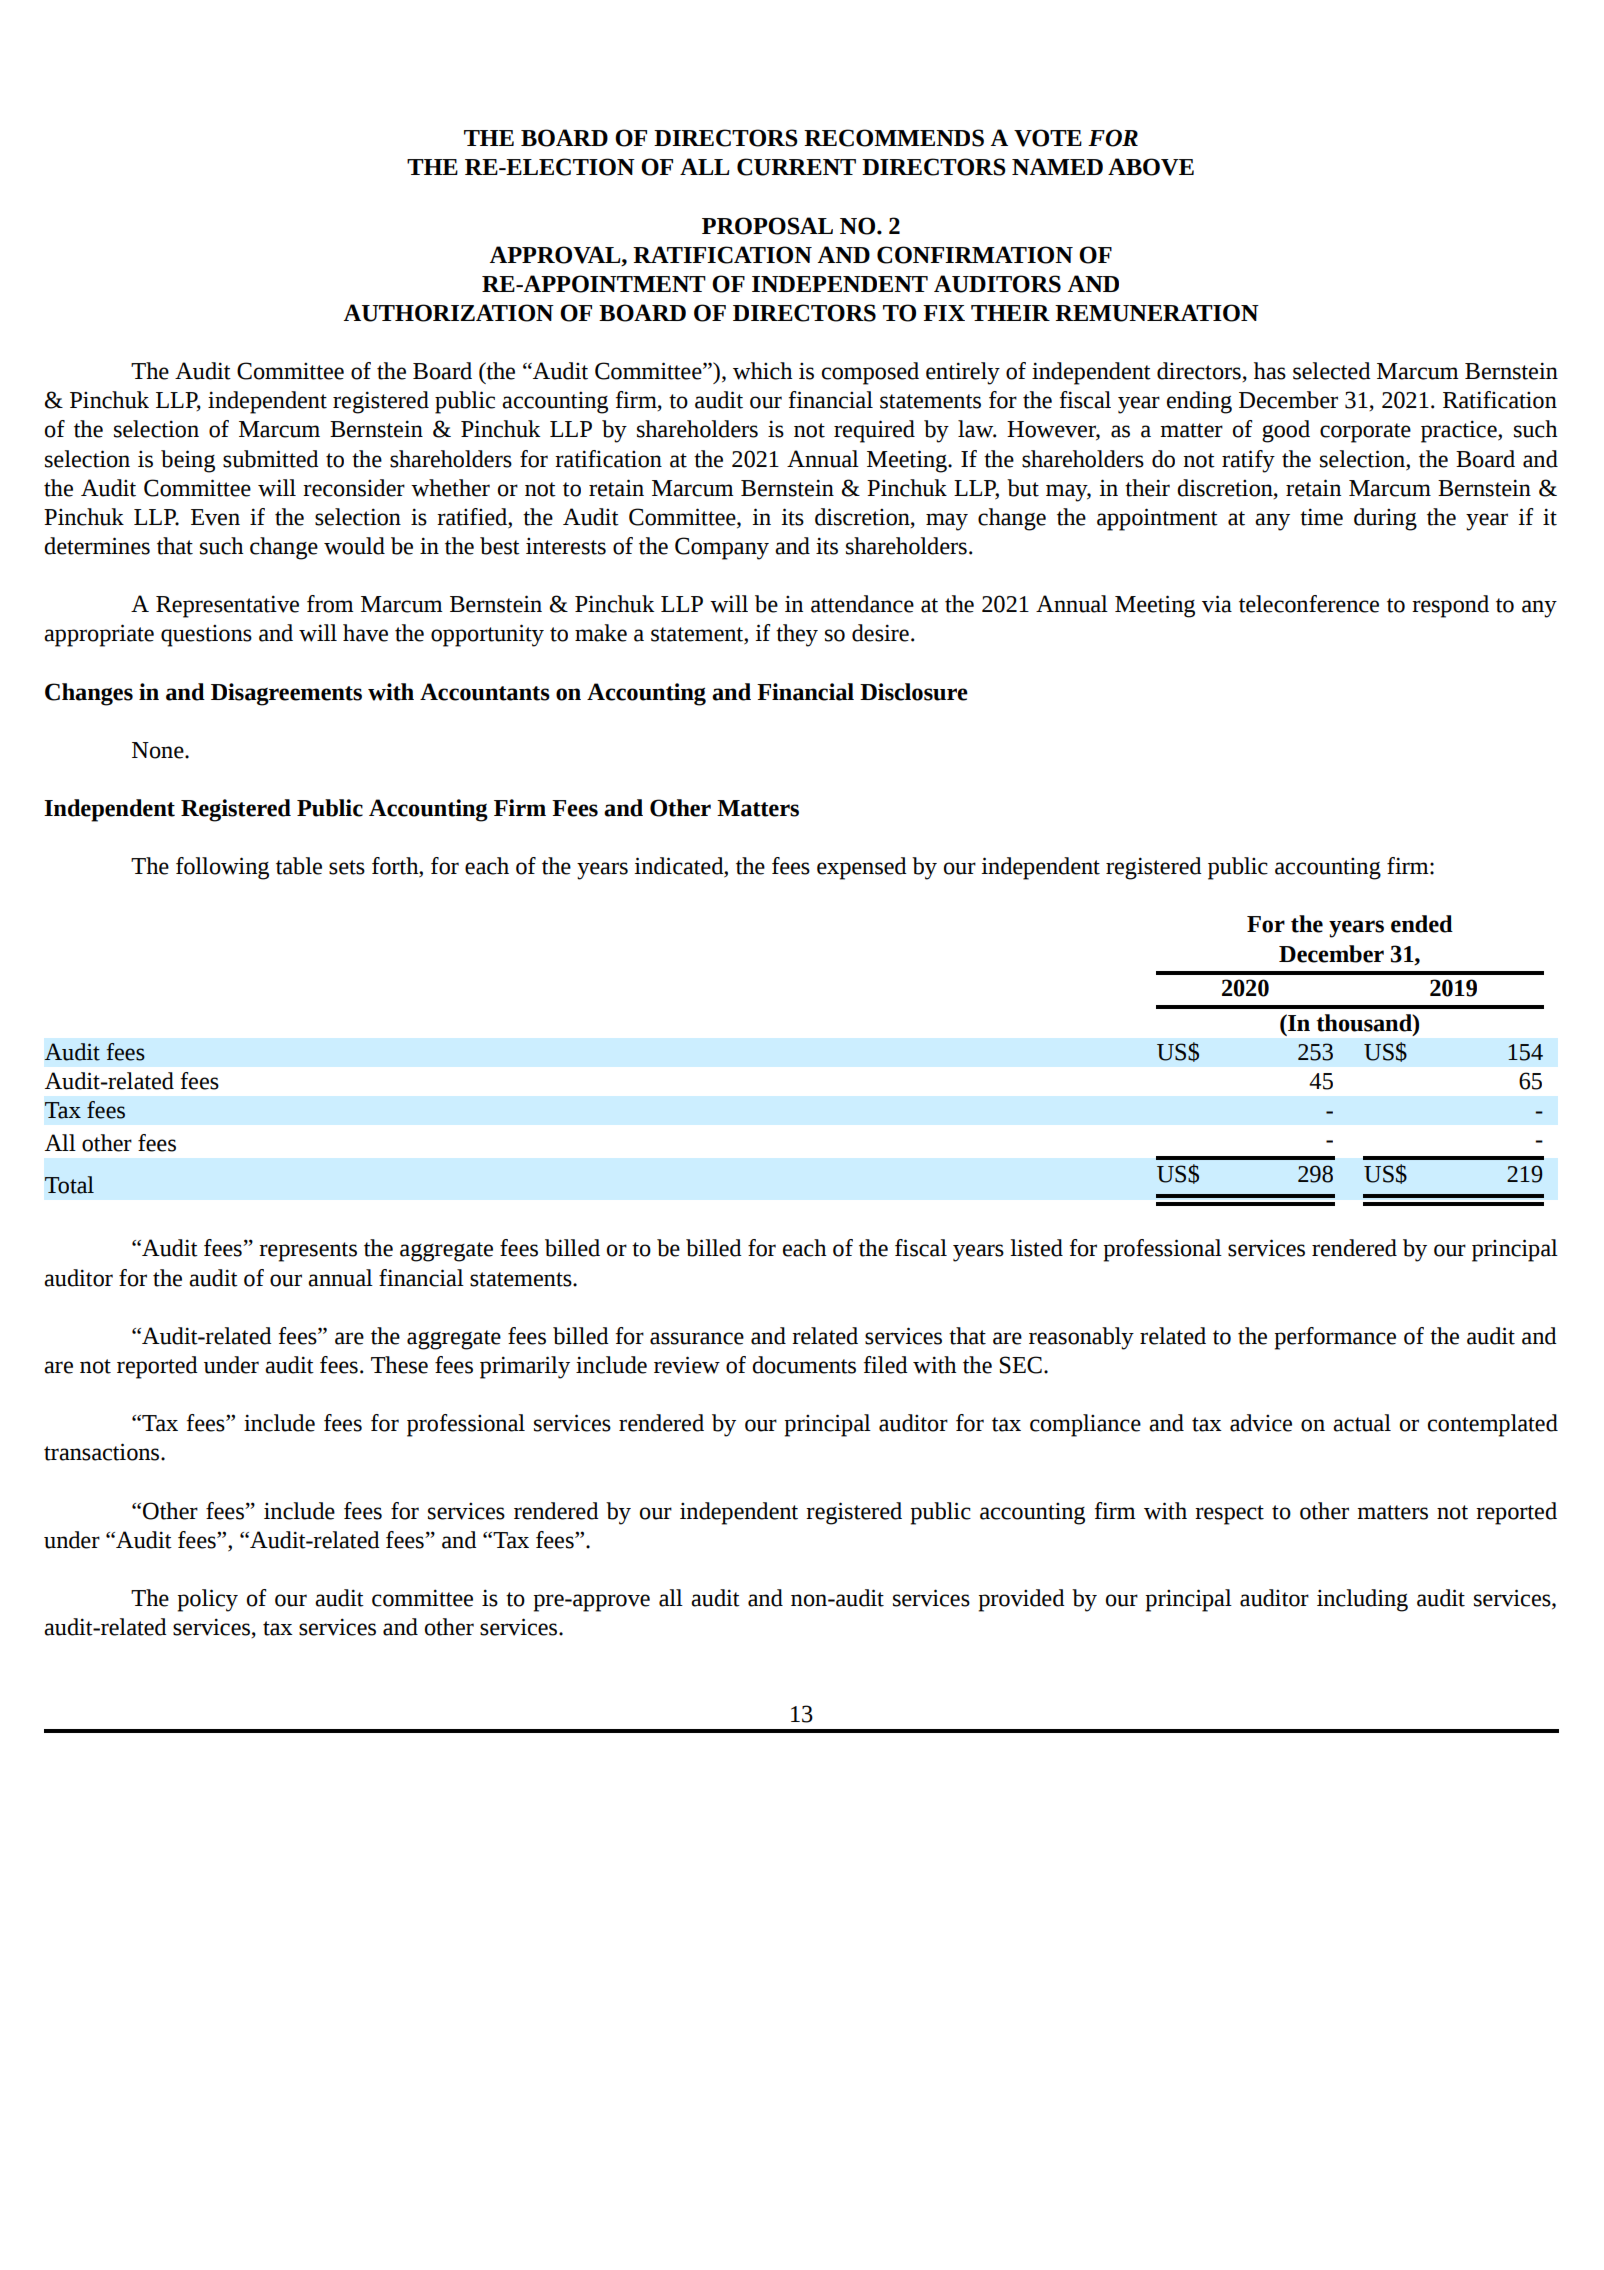 This document has width=1604, height=2270. Describe the element at coordinates (1309, 604) in the document. I see `teleconference` at that location.
